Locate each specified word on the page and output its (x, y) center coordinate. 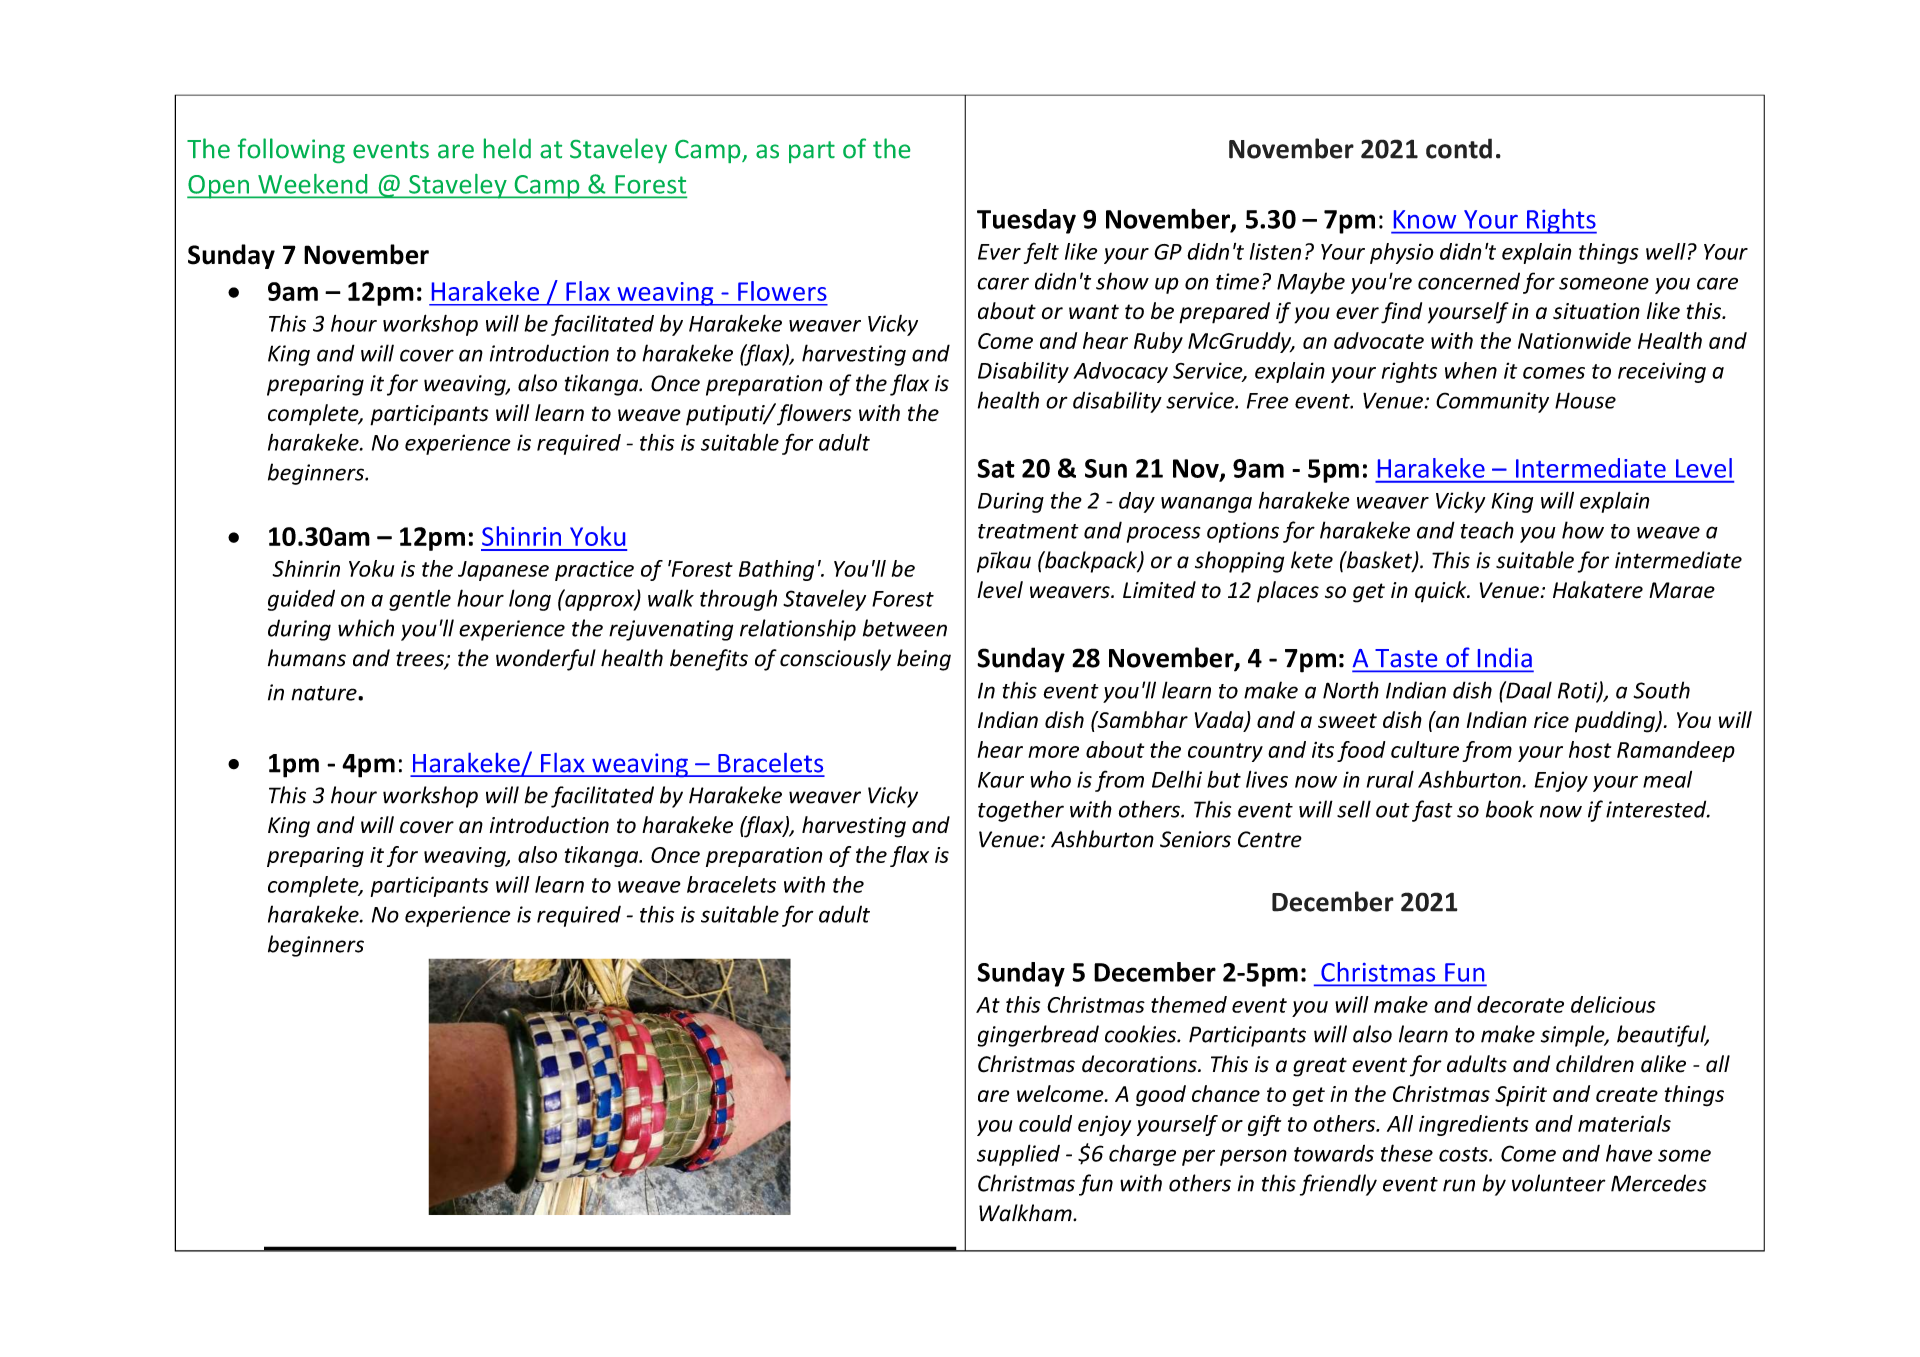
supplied (1018, 1155)
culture (1425, 749)
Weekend (312, 184)
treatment (1028, 531)
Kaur (1001, 780)
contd (1459, 148)
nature (325, 693)
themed (1189, 1004)
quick (1442, 592)
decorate (1520, 1004)
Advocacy (1120, 372)
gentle (420, 600)
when (1471, 370)
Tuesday (1026, 221)
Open (219, 187)
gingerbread (1038, 1036)
